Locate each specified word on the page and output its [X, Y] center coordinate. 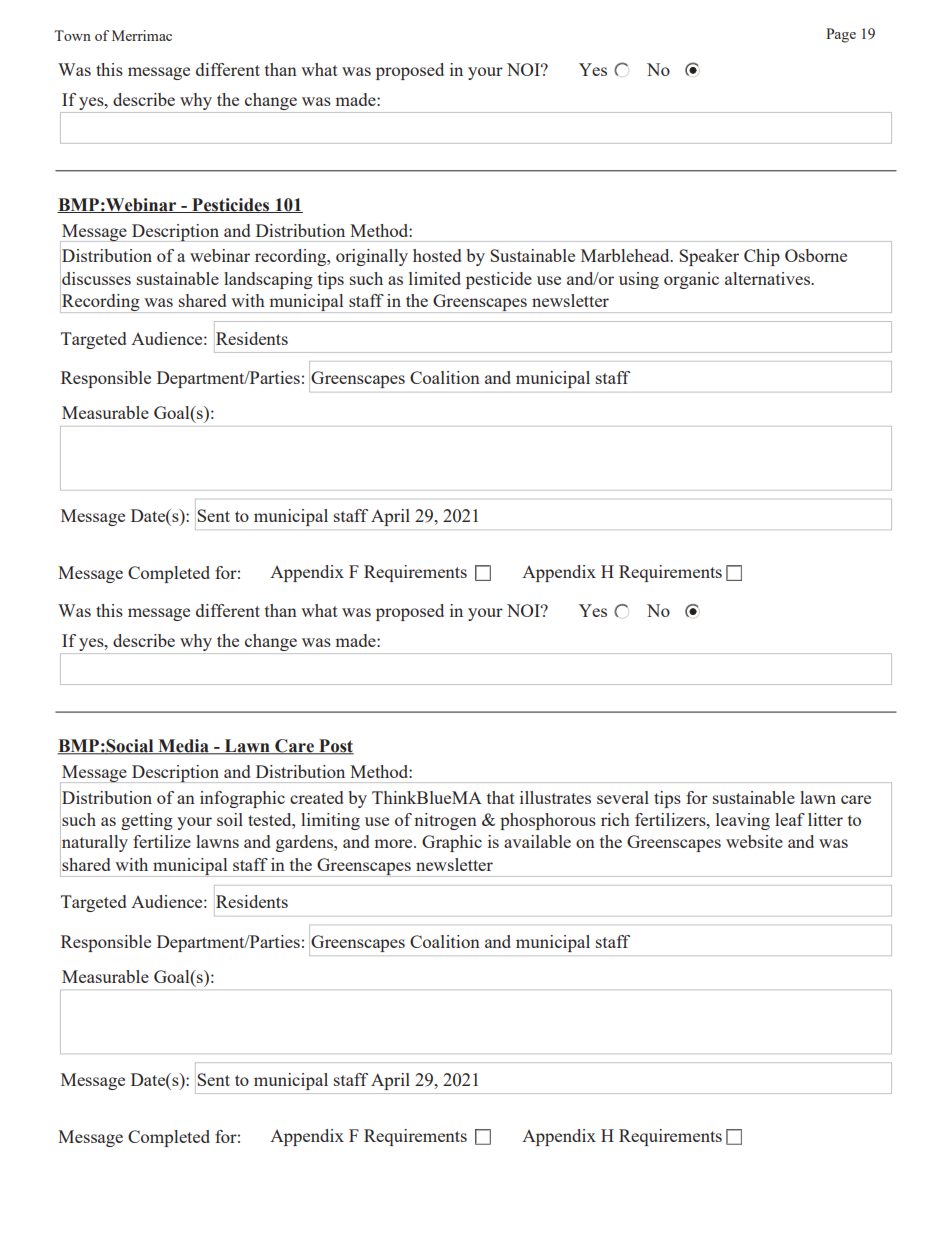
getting [147, 821]
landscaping [268, 280]
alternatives [768, 278]
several [623, 797]
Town [72, 35]
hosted [437, 255]
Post [335, 747]
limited [435, 278]
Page [841, 35]
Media [183, 747]
